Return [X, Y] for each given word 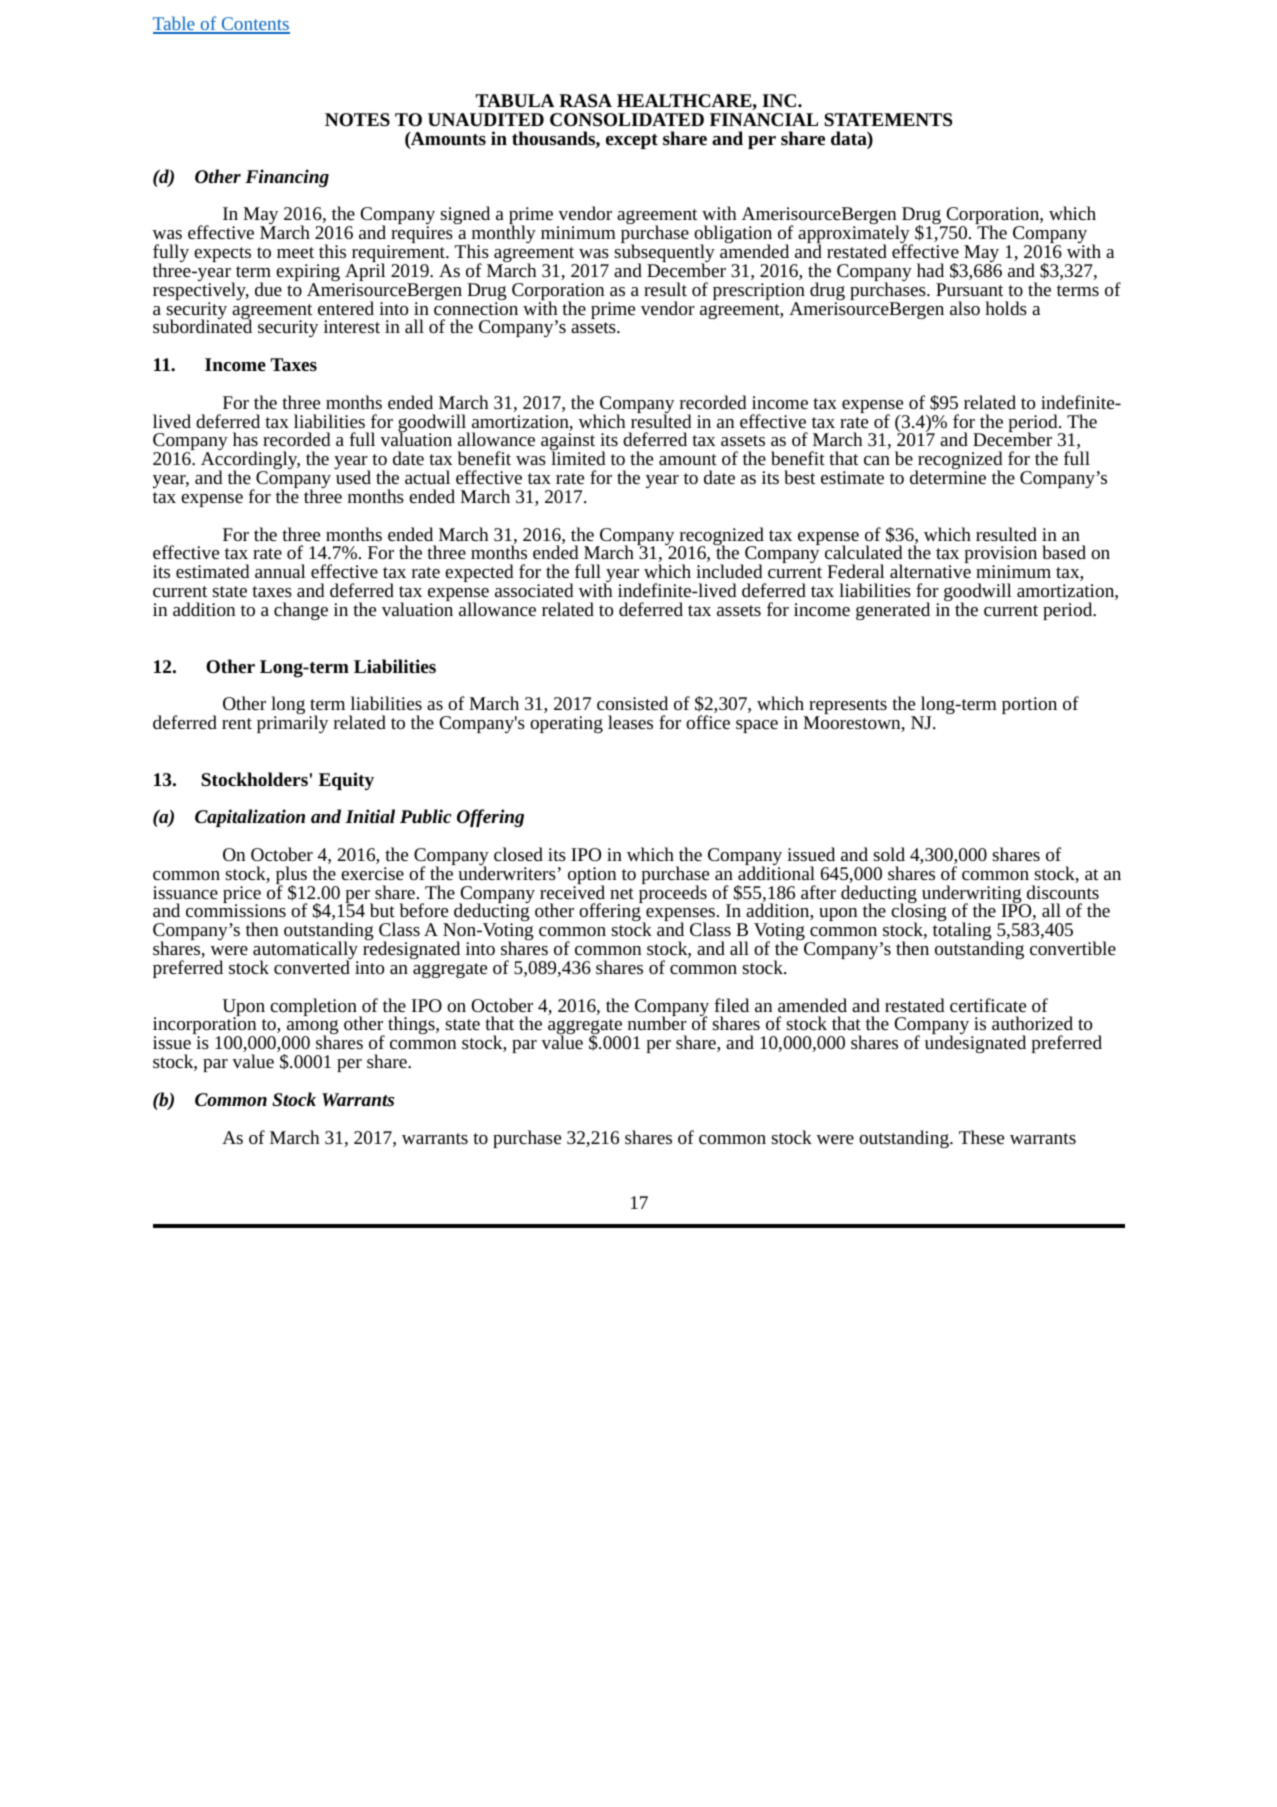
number [657, 1022]
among [311, 1029]
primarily [292, 723]
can [877, 460]
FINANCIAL [764, 119]
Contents [254, 25]
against [568, 443]
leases [630, 722]
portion [1029, 705]
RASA [585, 100]
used [353, 477]
